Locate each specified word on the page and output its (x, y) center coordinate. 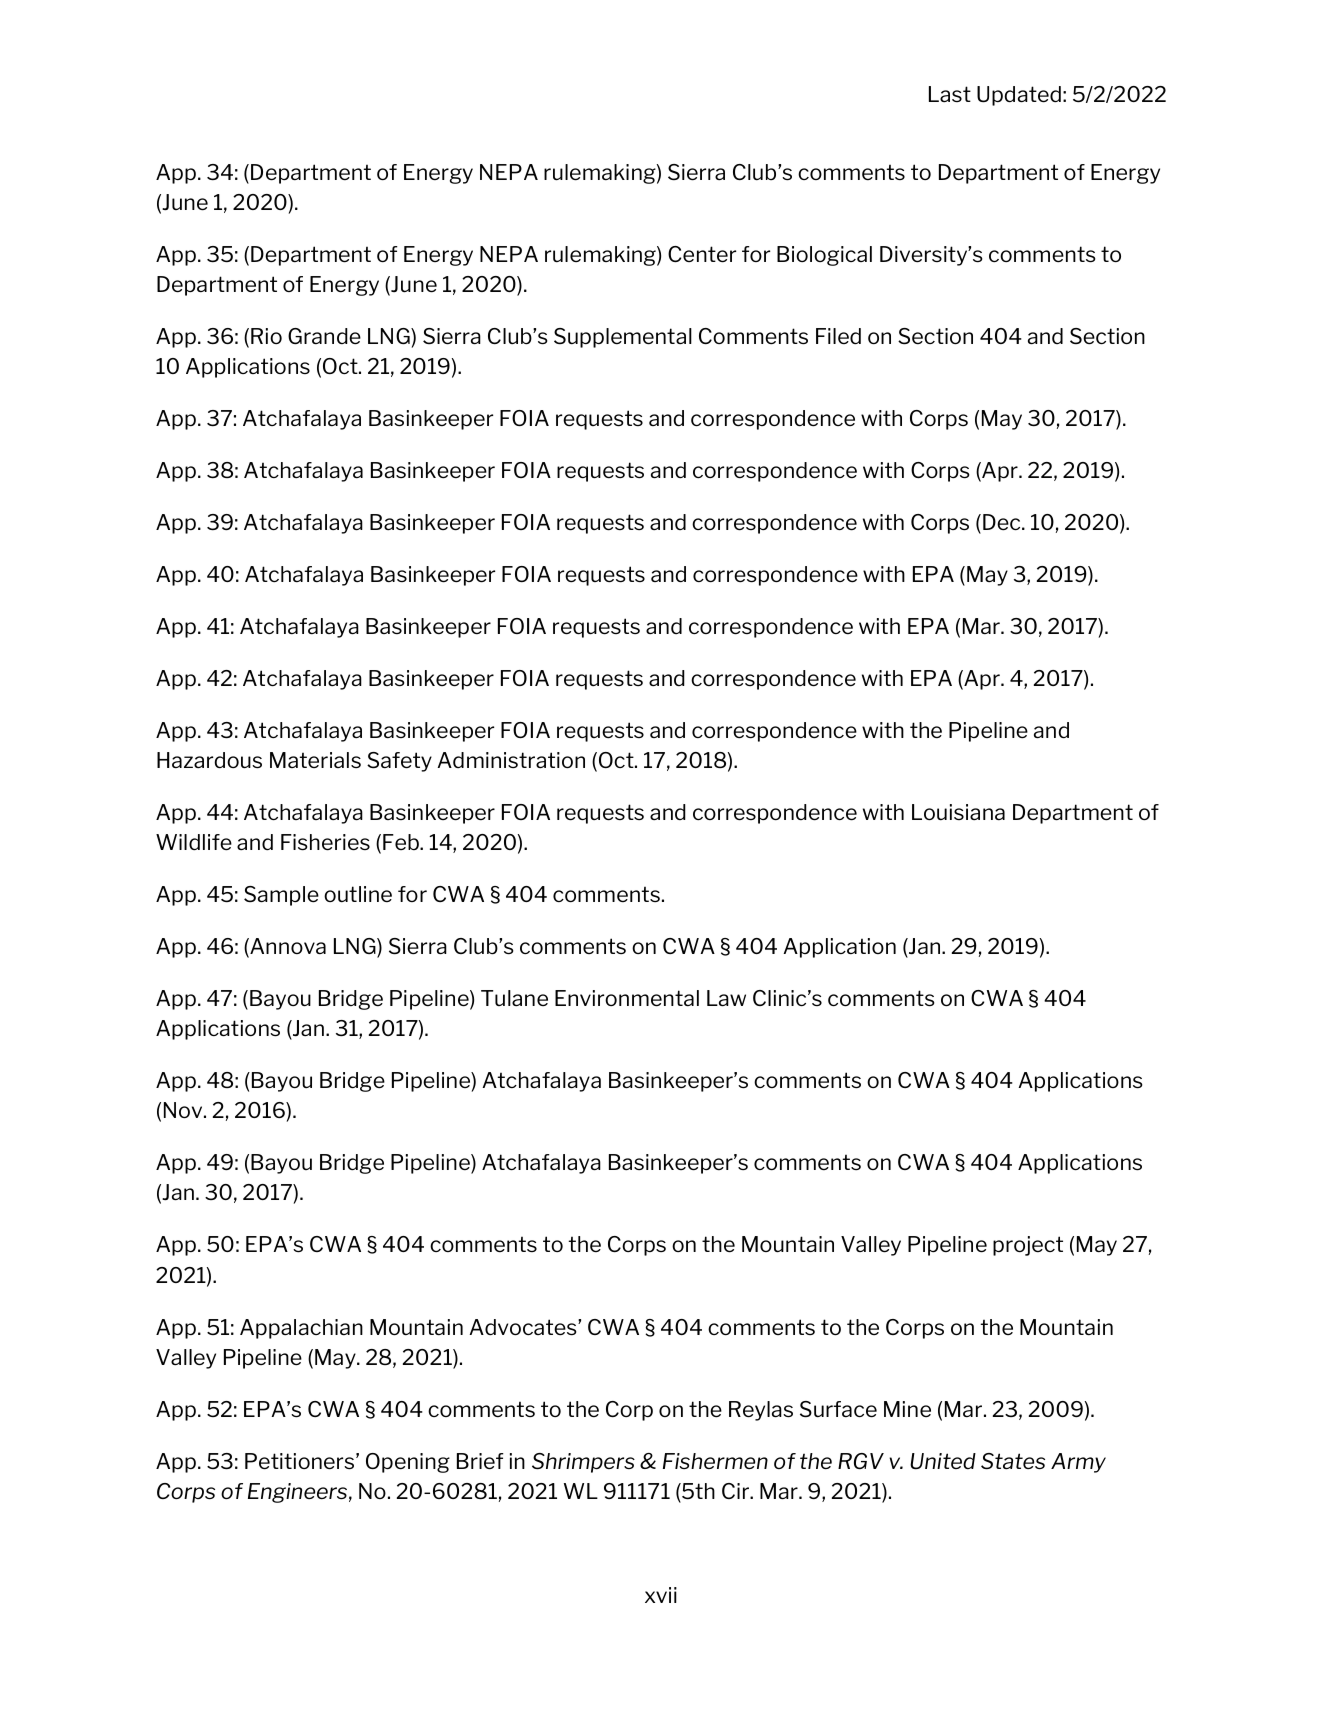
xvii (661, 1595)
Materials (315, 760)
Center (702, 254)
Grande (324, 336)
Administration (511, 760)
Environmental (627, 998)
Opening (408, 1463)
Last (950, 94)
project (1028, 1246)
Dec (1003, 522)
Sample (281, 896)
